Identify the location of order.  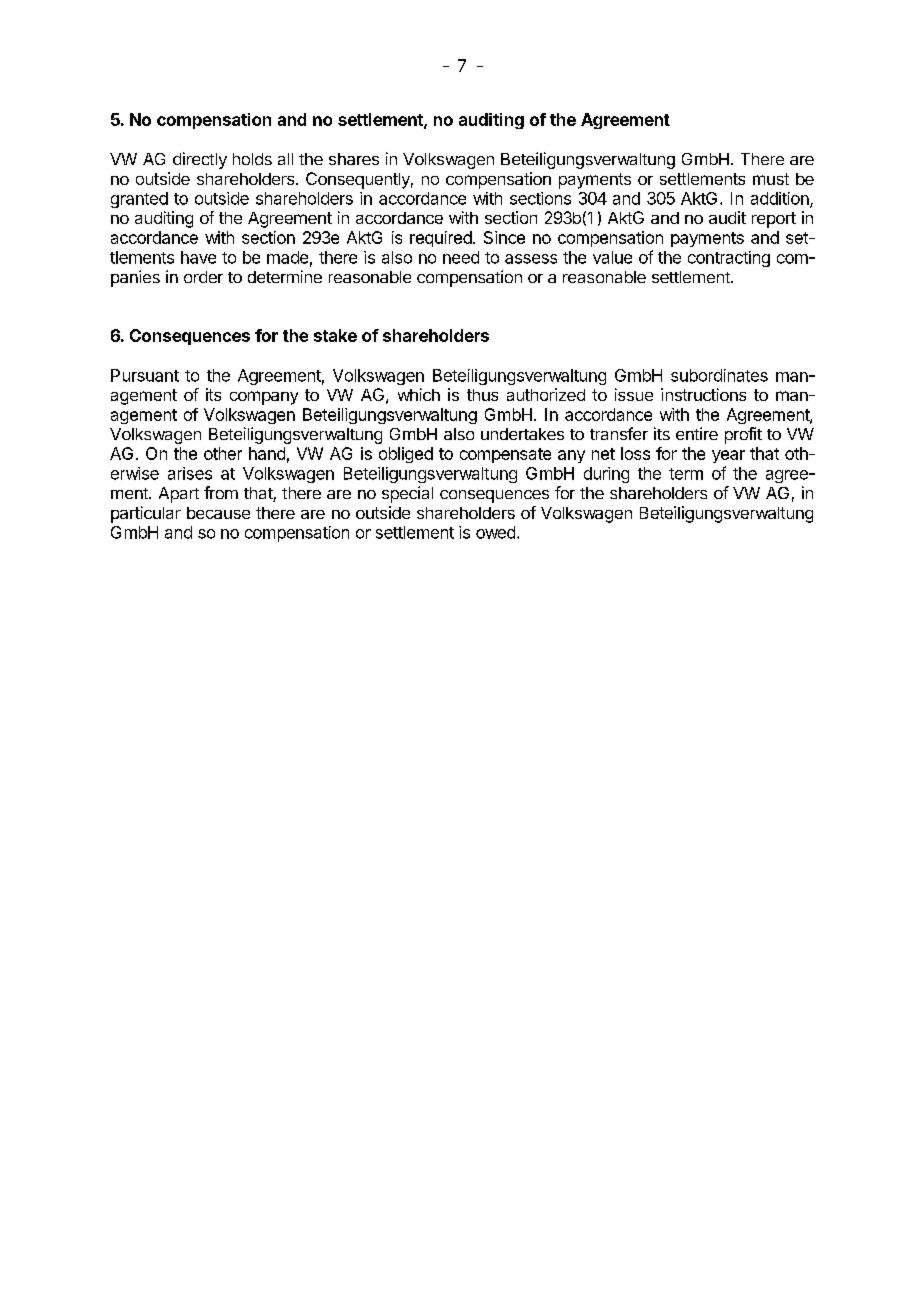
(203, 277).
